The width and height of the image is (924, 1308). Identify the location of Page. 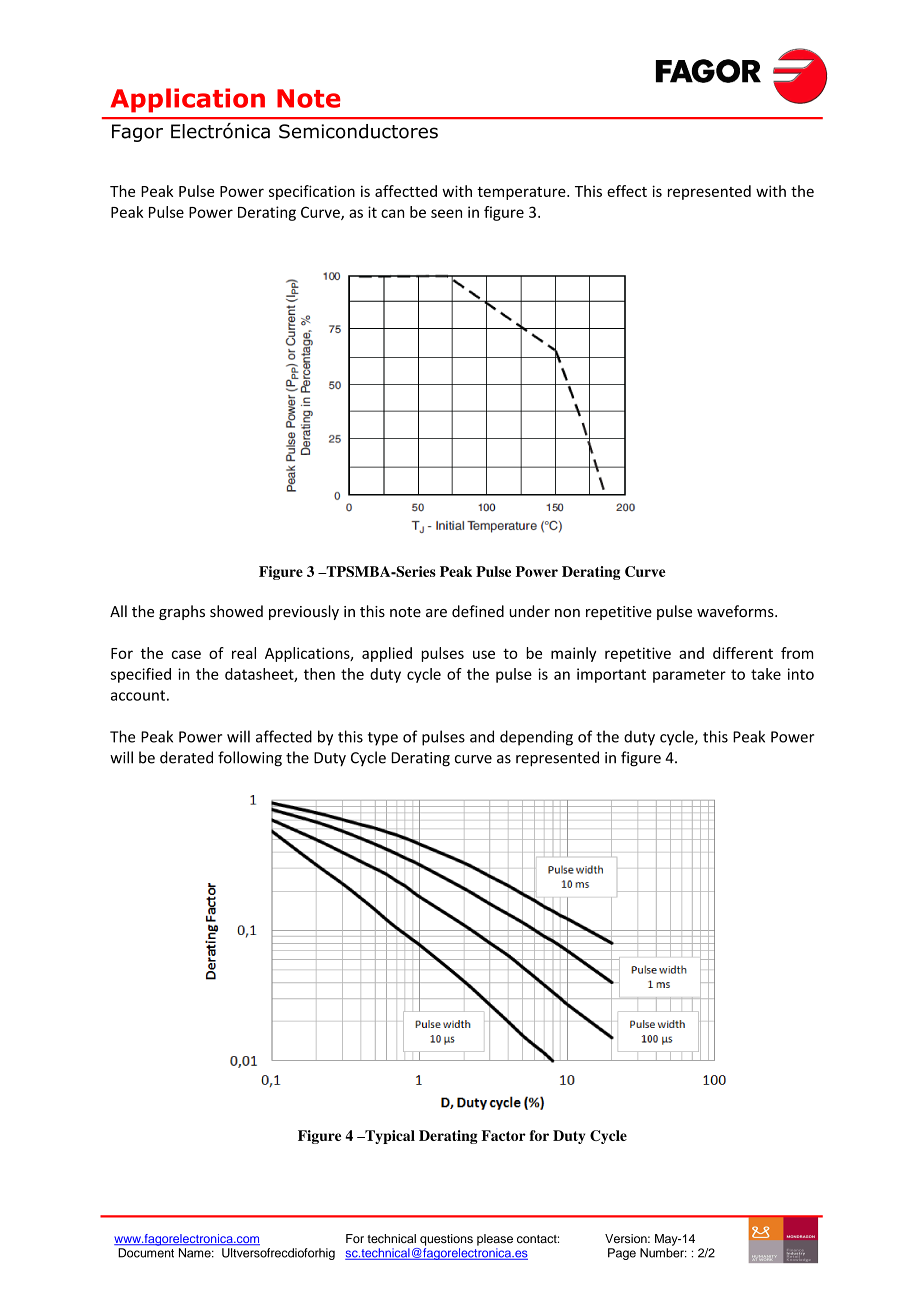
(622, 1254).
